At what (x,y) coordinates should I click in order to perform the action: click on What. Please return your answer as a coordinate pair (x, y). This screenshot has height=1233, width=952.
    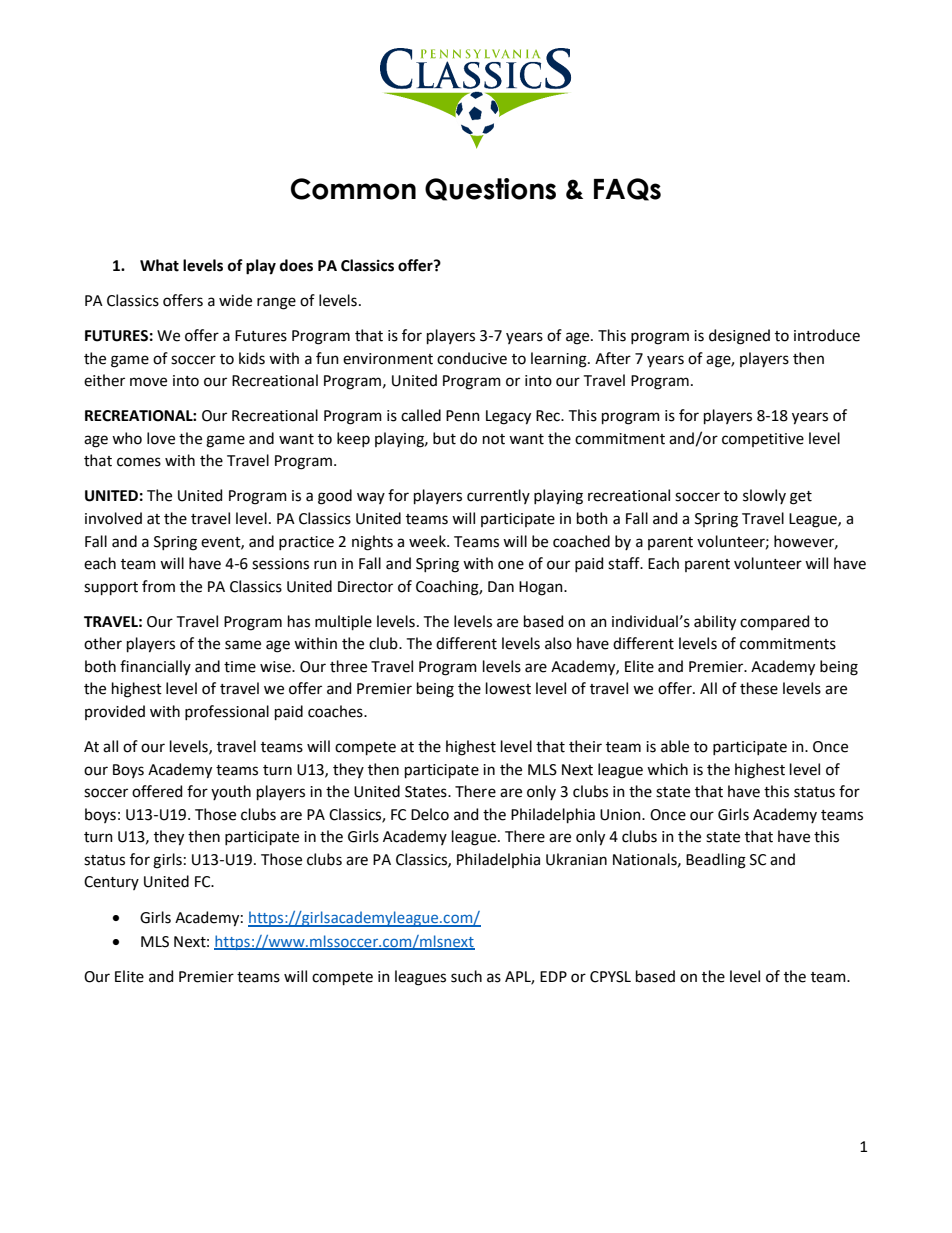
    Looking at the image, I should click on (159, 265).
